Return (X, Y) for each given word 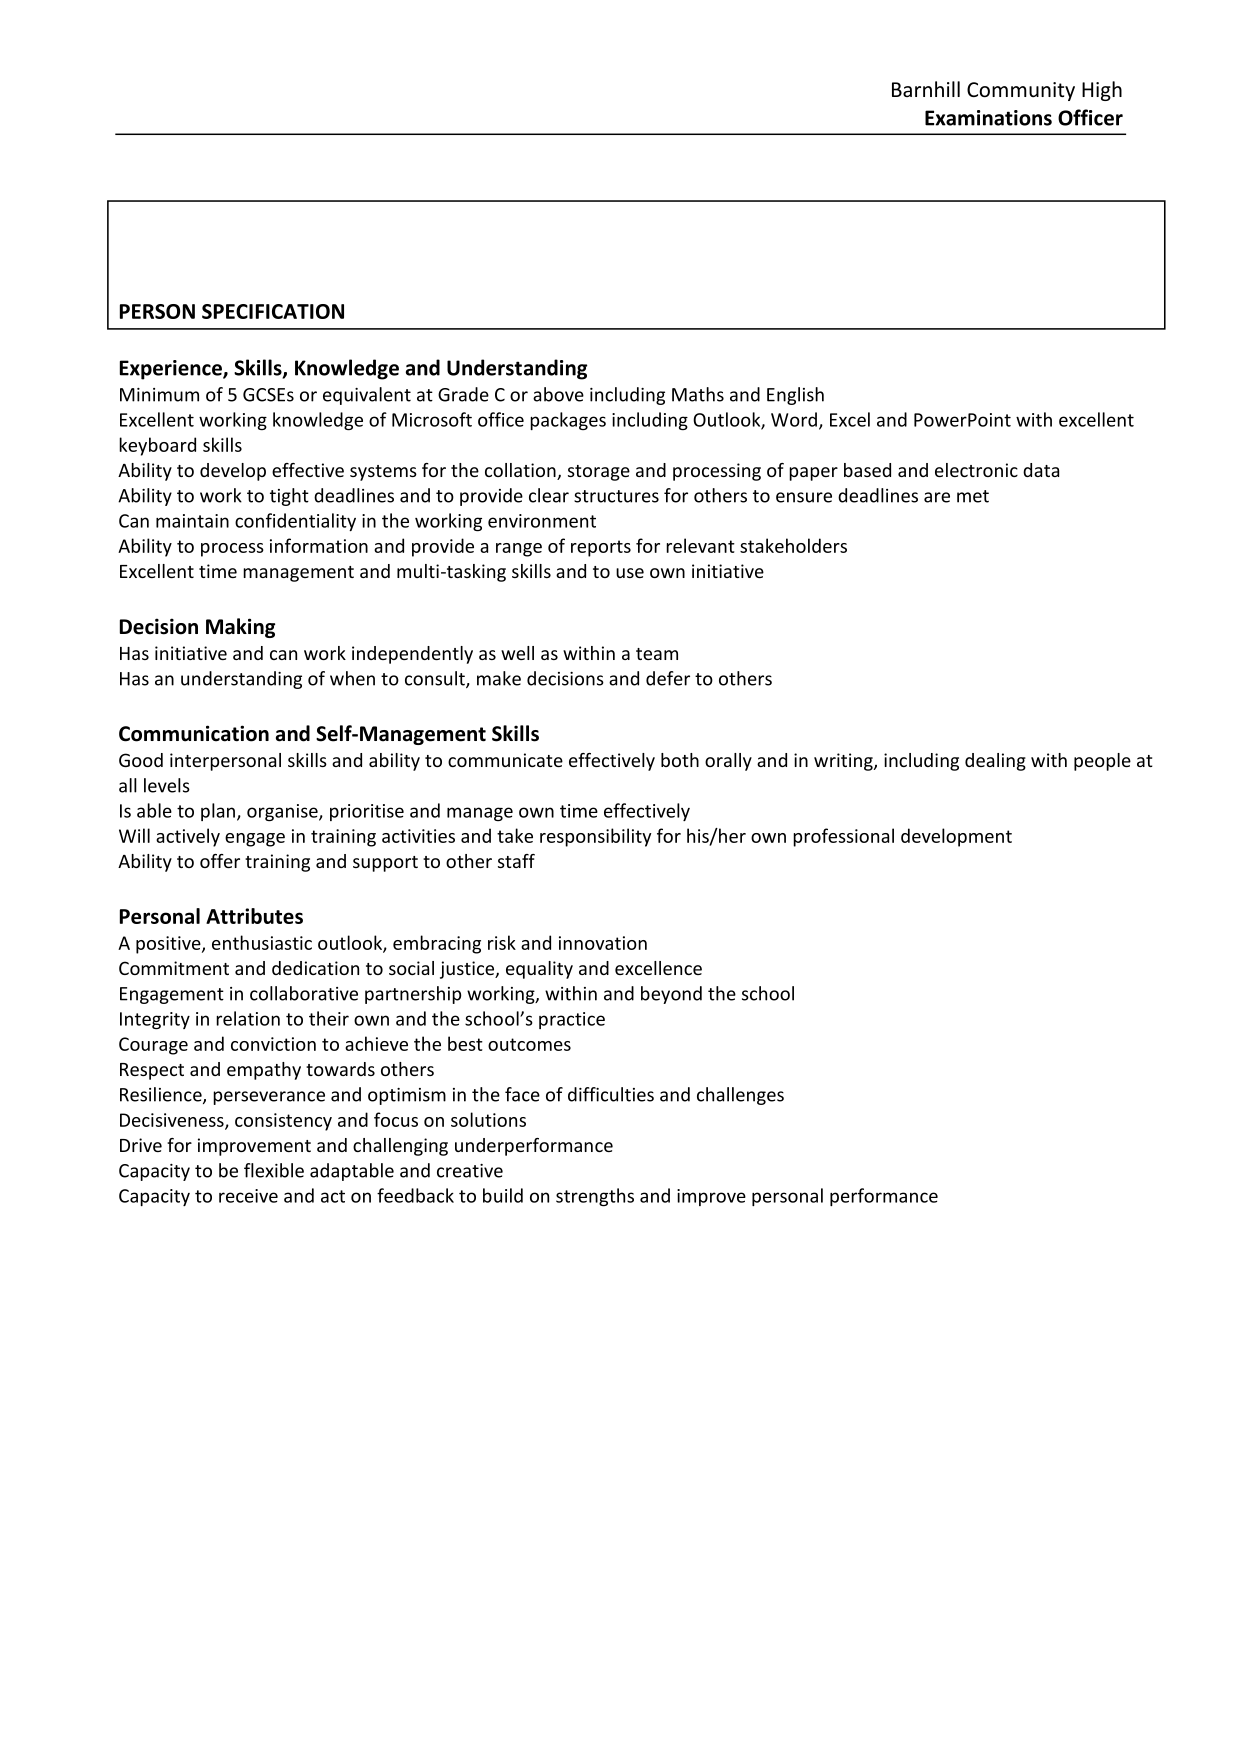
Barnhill (926, 89)
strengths (595, 1197)
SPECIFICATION (273, 311)
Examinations (988, 118)
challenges (740, 1096)
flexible (274, 1170)
